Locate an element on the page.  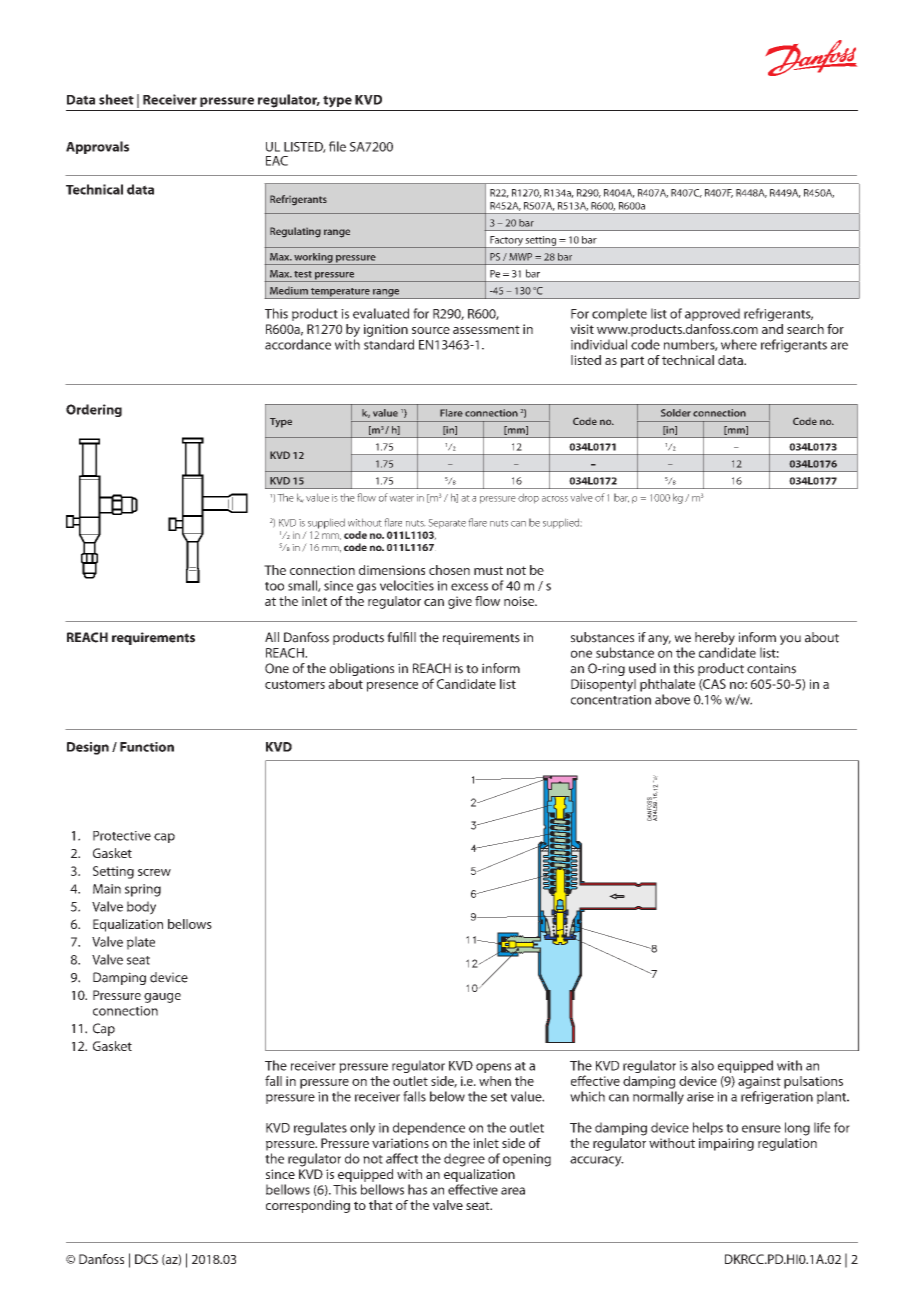
DCS is located at coordinates (146, 1259).
